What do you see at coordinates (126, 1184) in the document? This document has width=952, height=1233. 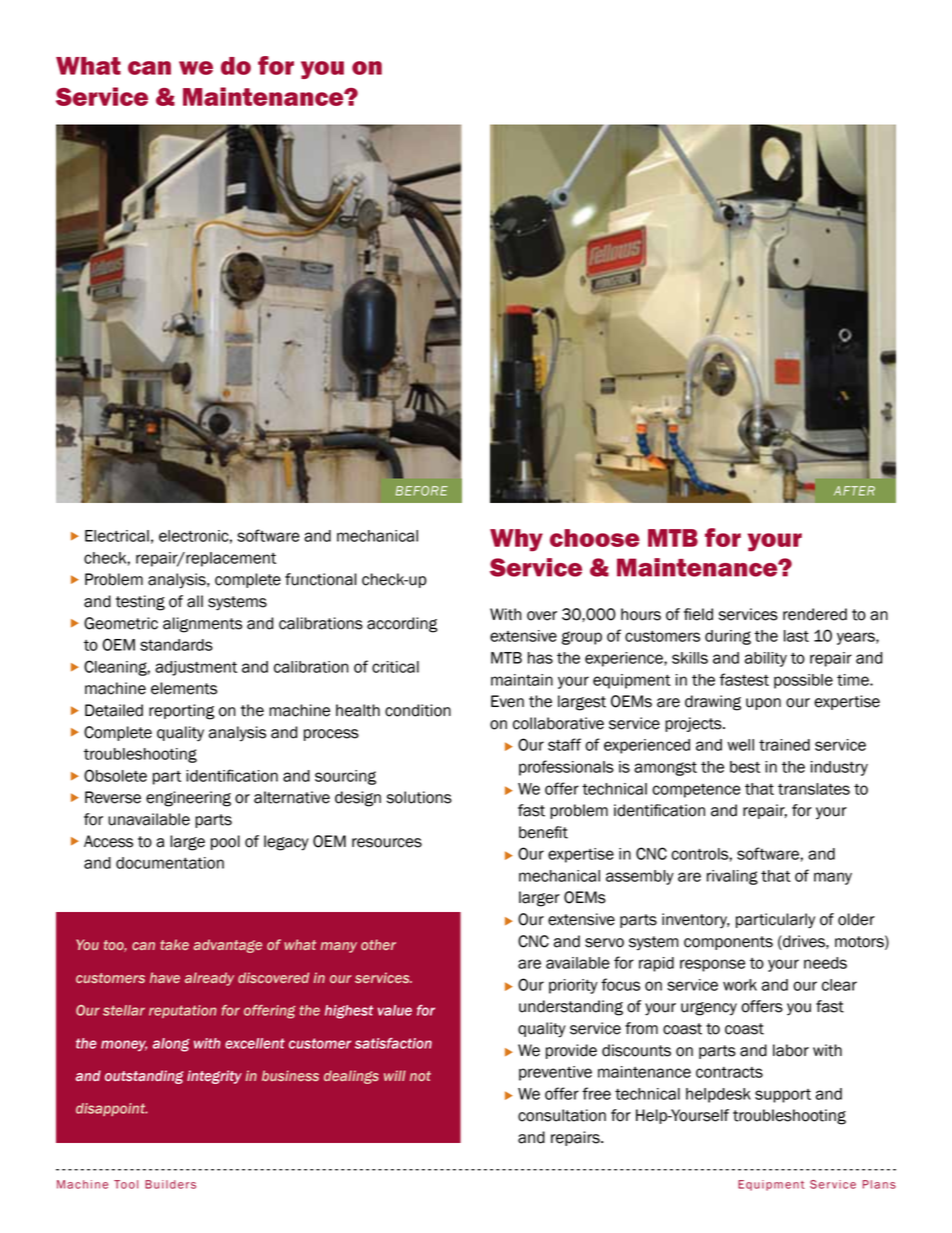 I see `Tool` at bounding box center [126, 1184].
